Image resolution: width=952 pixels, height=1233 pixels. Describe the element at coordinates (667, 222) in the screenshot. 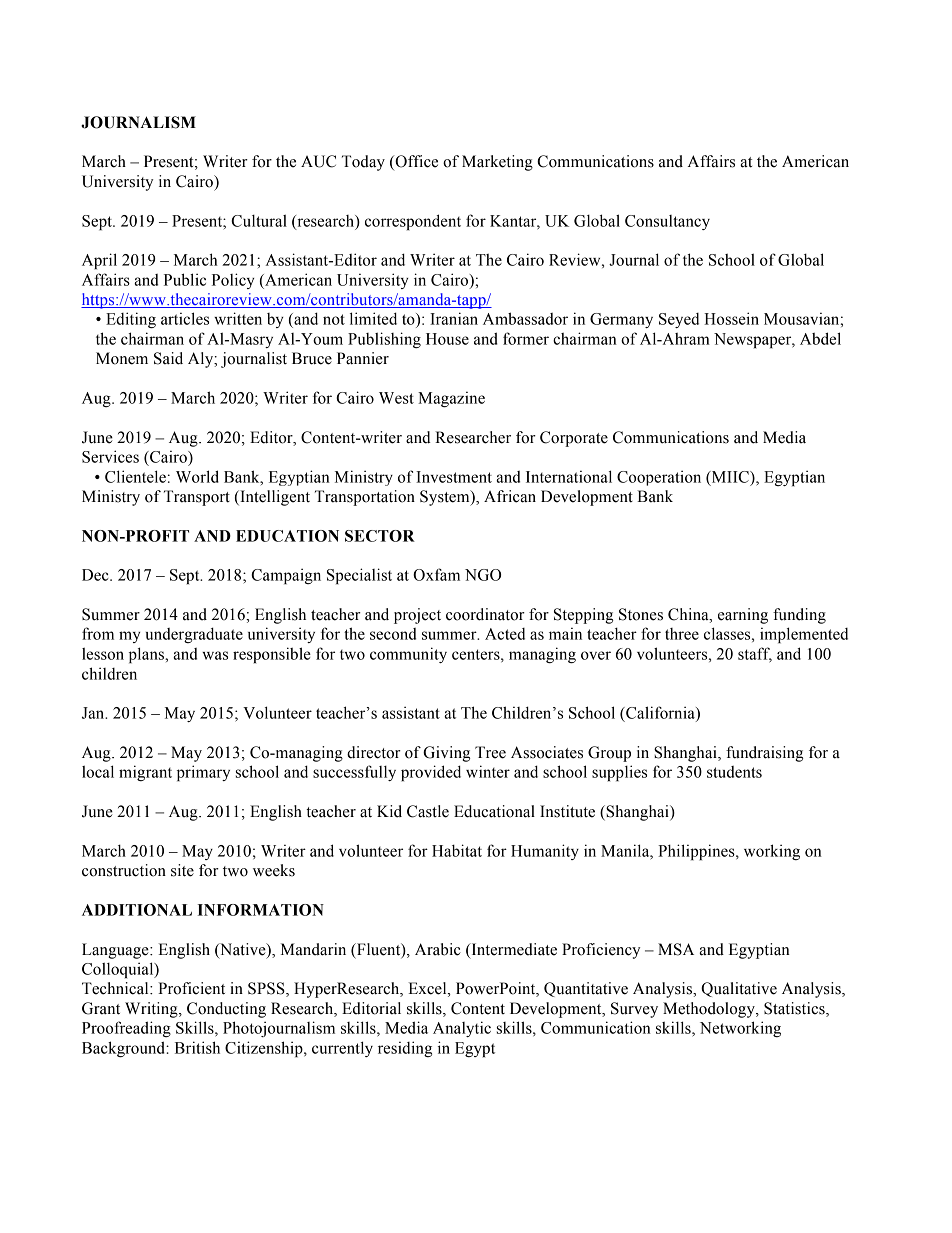

I see `Consultancy` at that location.
